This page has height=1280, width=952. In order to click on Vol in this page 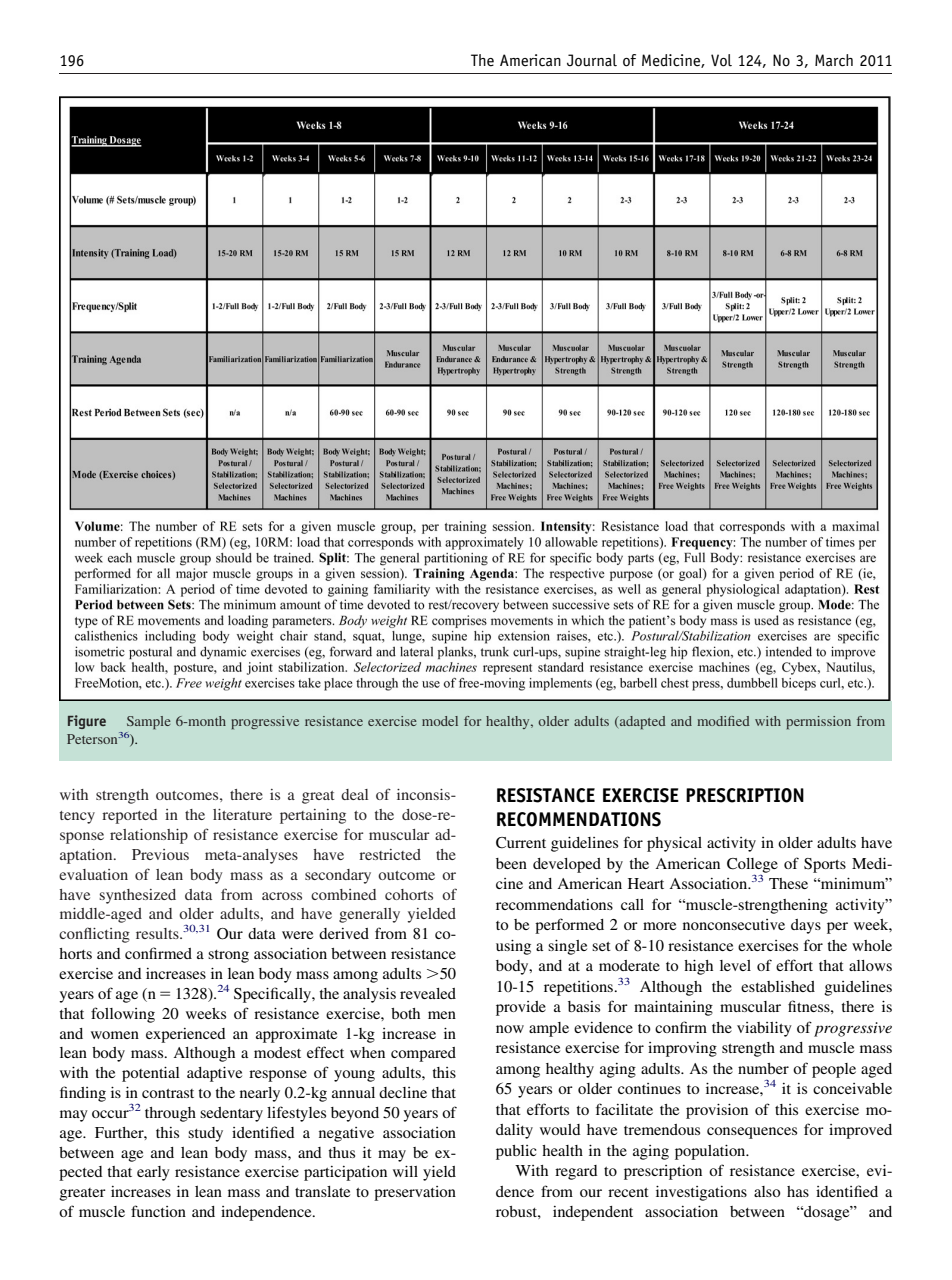, I will do `click(721, 60)`.
